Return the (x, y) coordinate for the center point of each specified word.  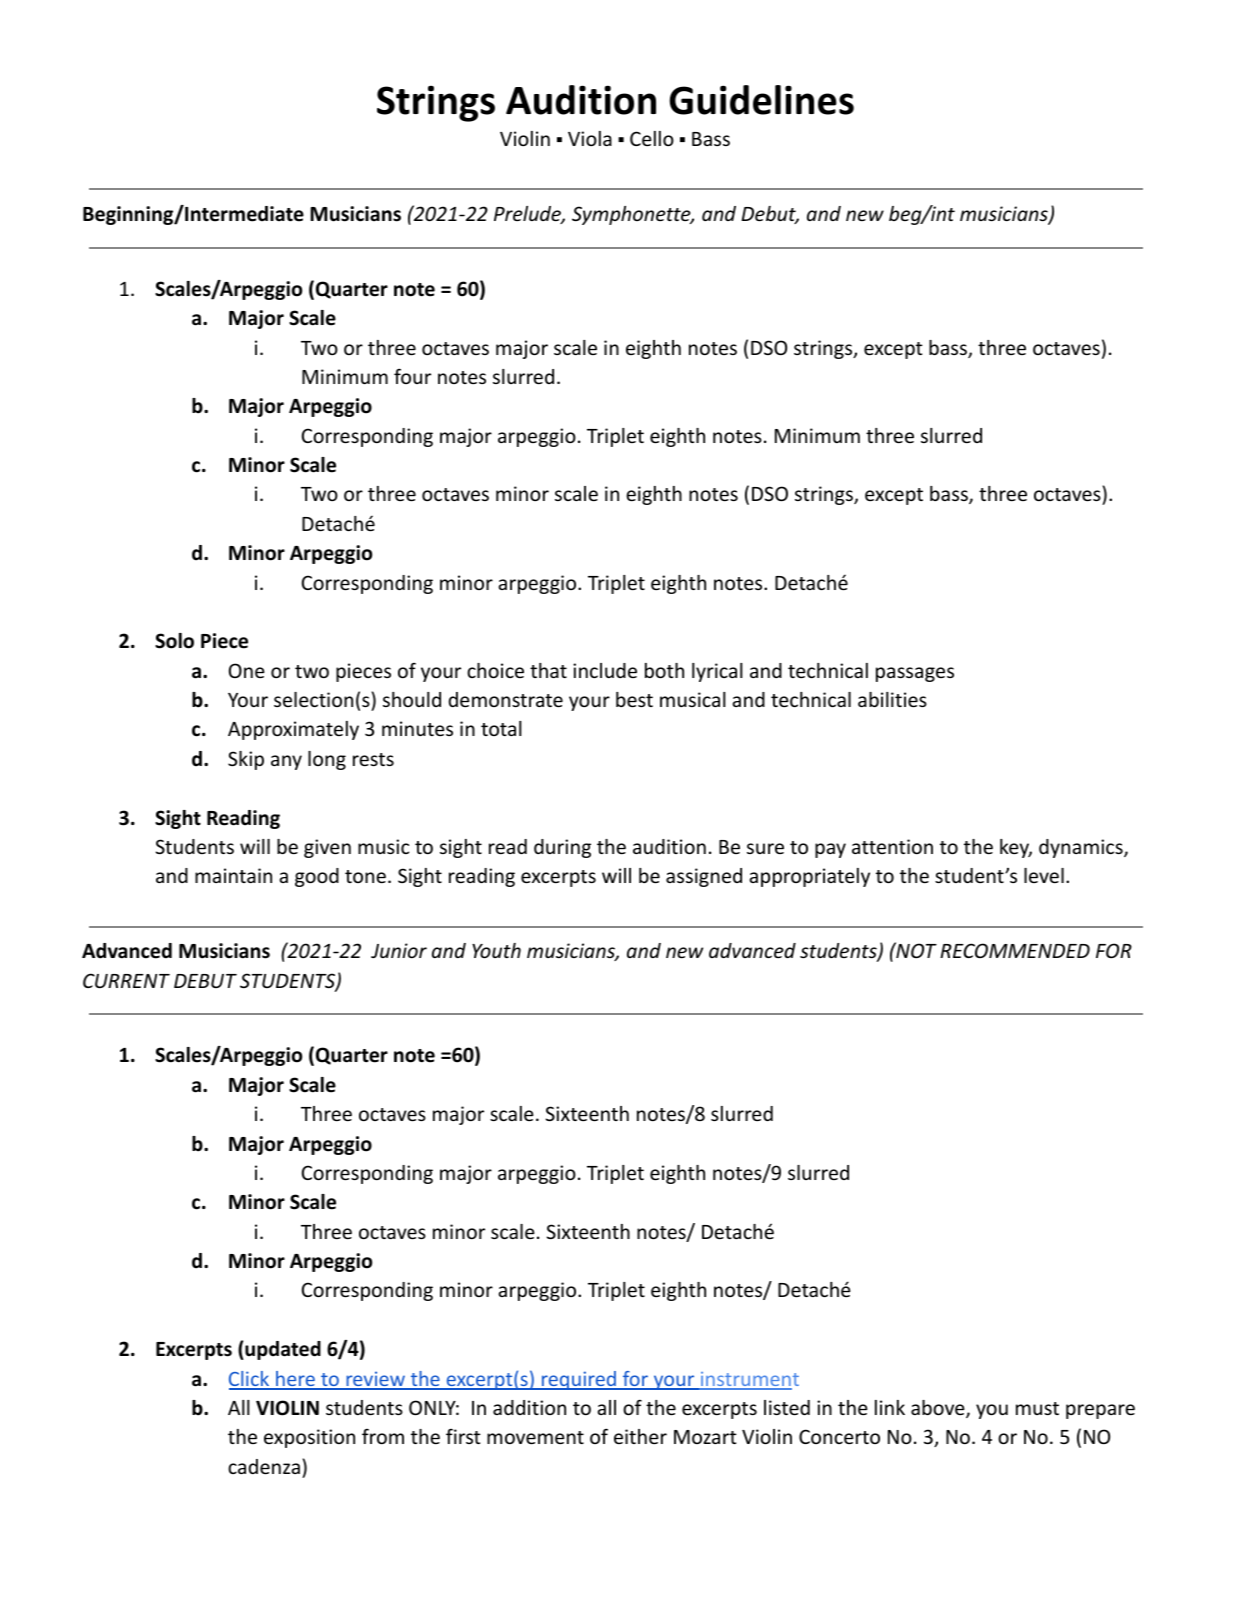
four (412, 376)
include (605, 670)
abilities (892, 699)
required (579, 1380)
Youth (496, 950)
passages (915, 674)
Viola (590, 138)
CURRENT (126, 980)
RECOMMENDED (1015, 950)
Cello (652, 138)
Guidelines (761, 100)
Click (250, 1380)
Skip (246, 760)
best (634, 699)
